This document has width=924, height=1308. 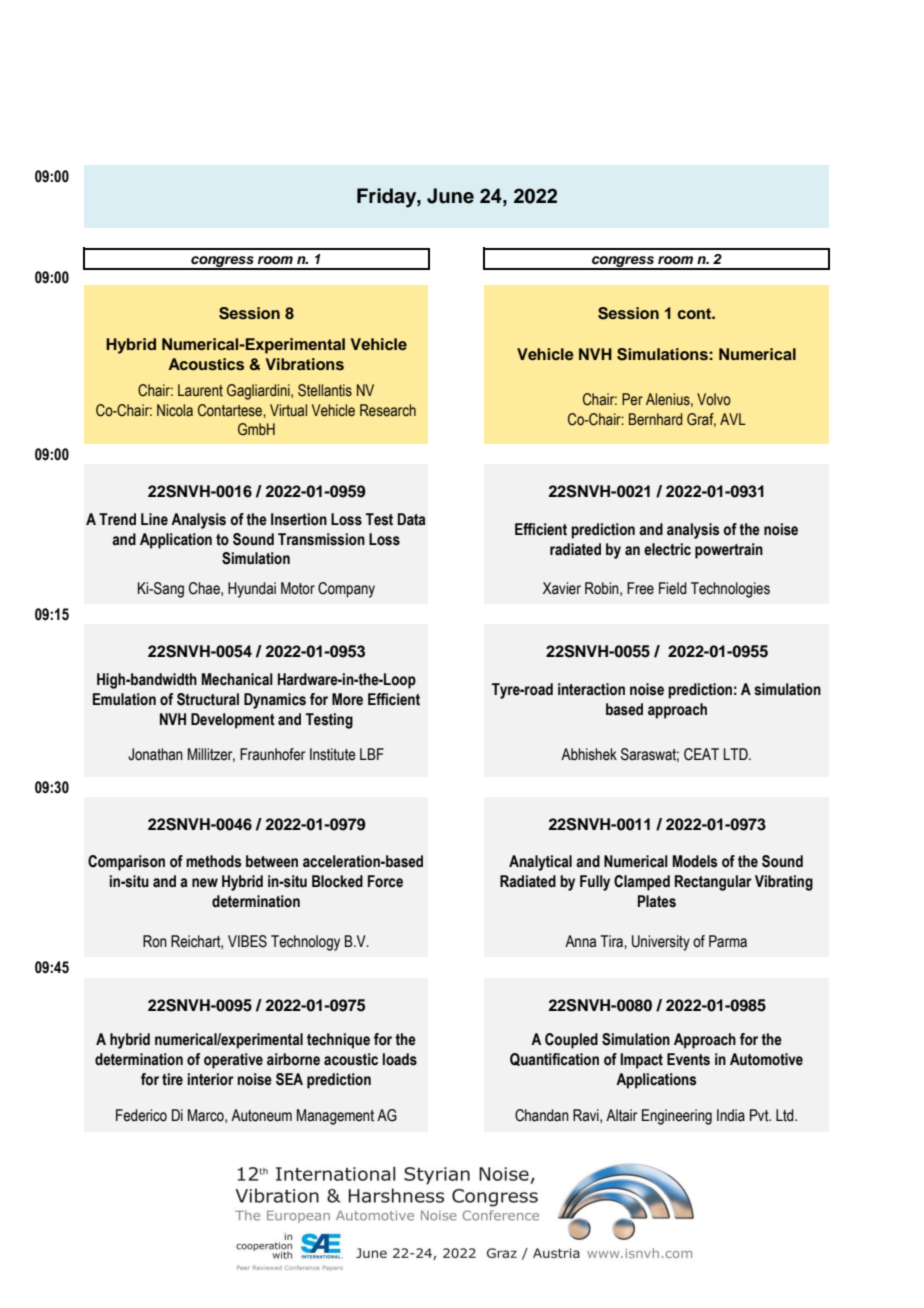 I want to click on Parma, so click(x=728, y=941).
